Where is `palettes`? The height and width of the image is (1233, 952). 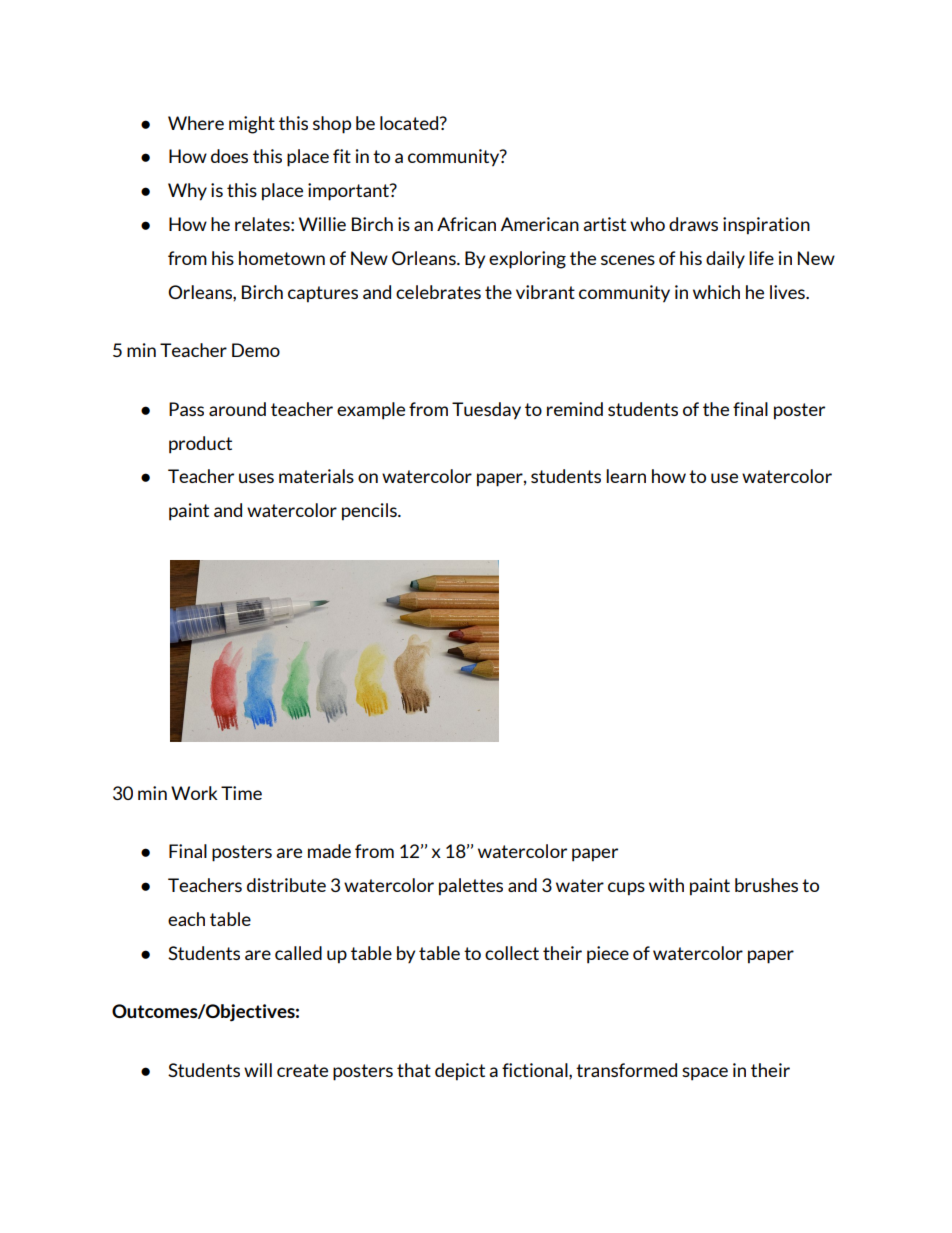 palettes is located at coordinates (471, 887).
